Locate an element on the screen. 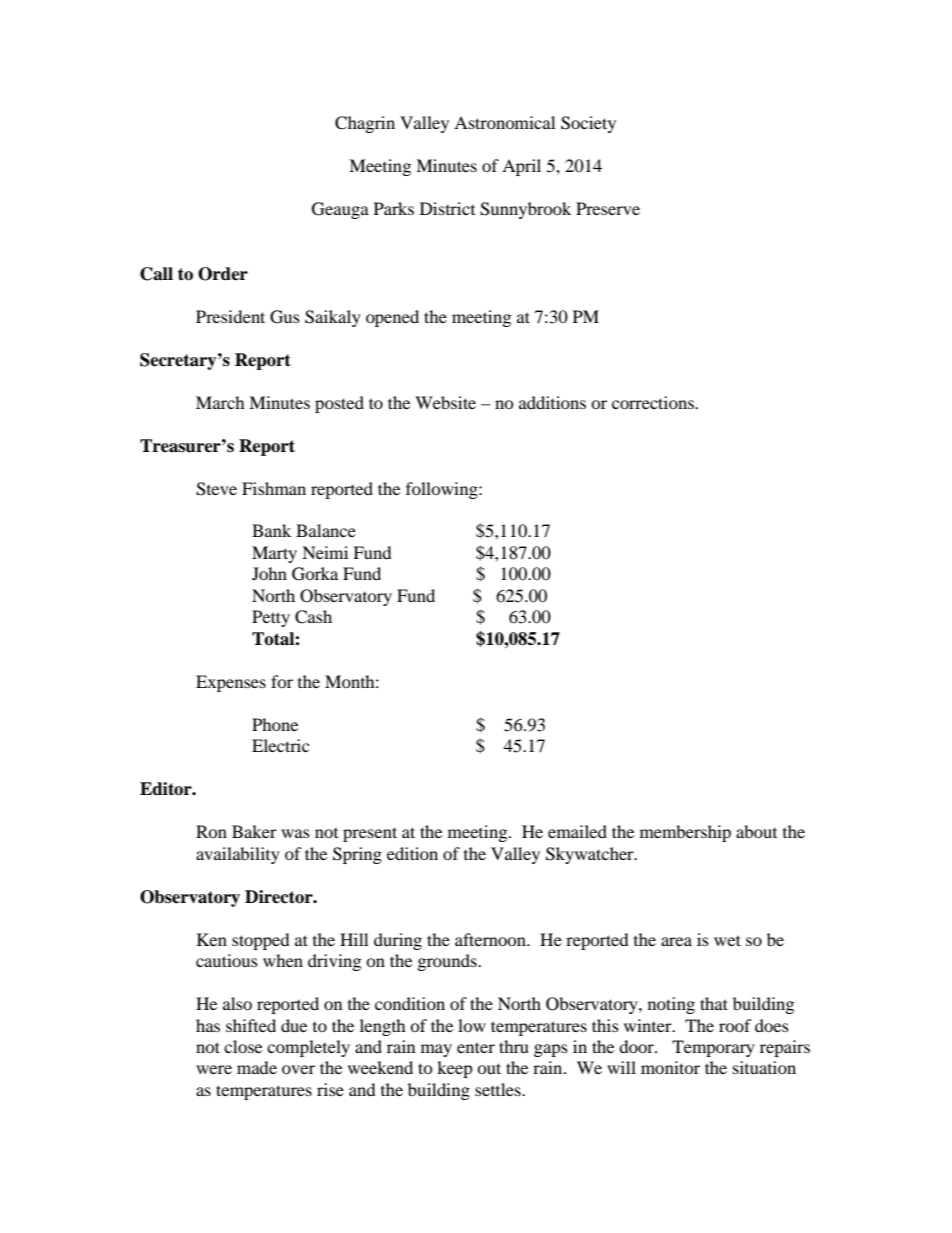 This screenshot has width=952, height=1233. Expenses is located at coordinates (231, 683).
